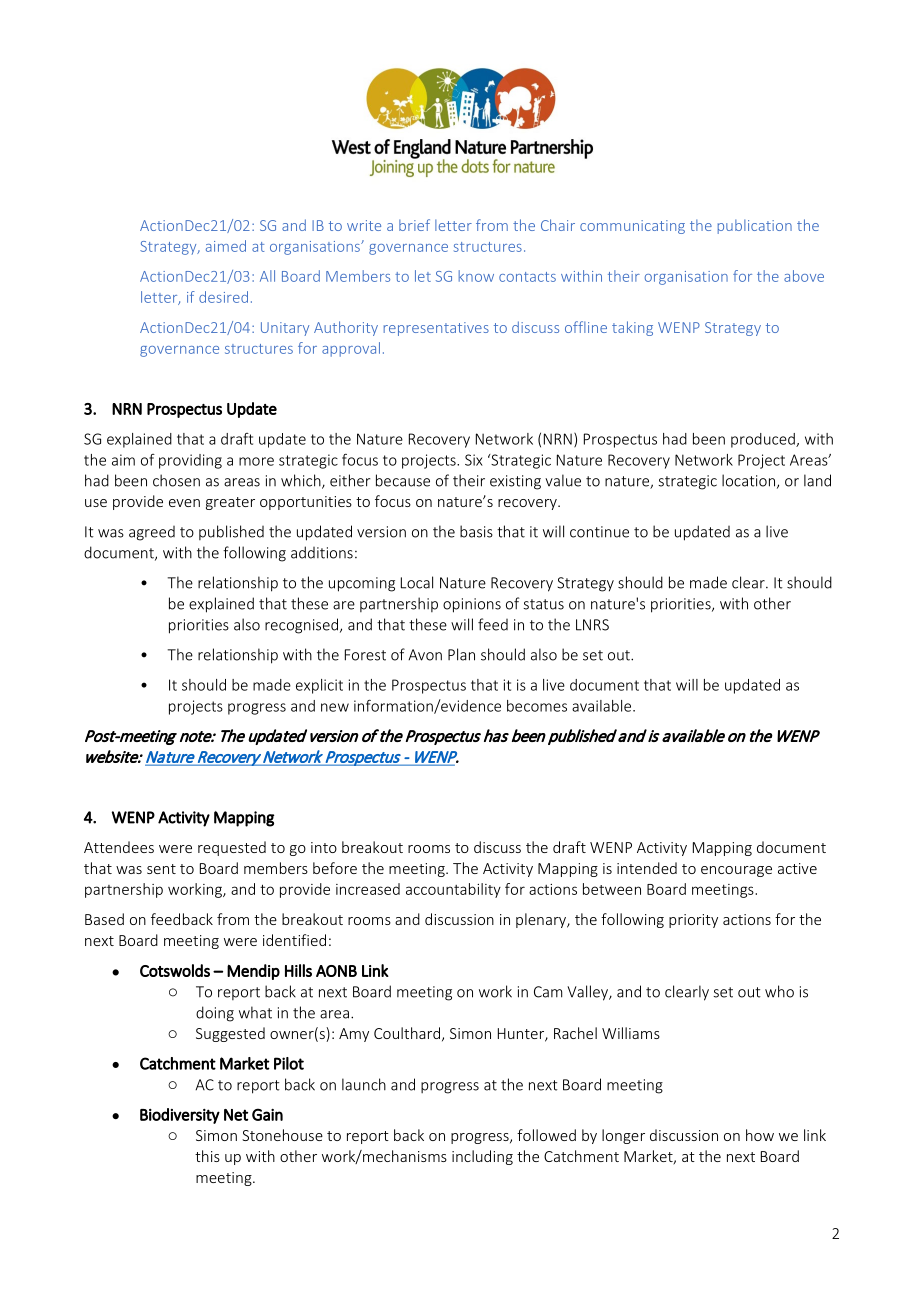 The width and height of the screenshot is (924, 1309). Describe the element at coordinates (226, 246) in the screenshot. I see `aimed` at that location.
